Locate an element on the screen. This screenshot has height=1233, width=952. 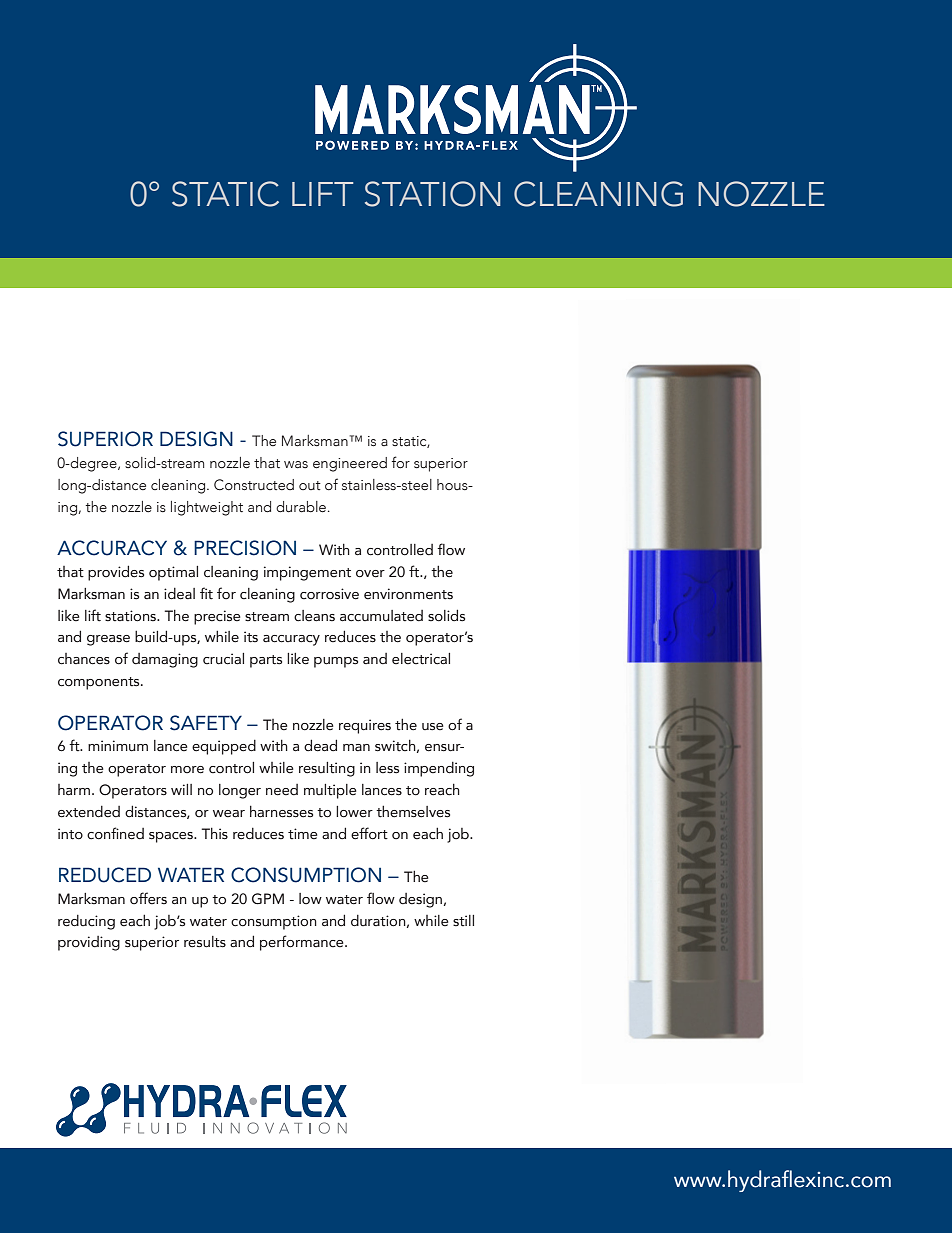
use is located at coordinates (432, 727).
